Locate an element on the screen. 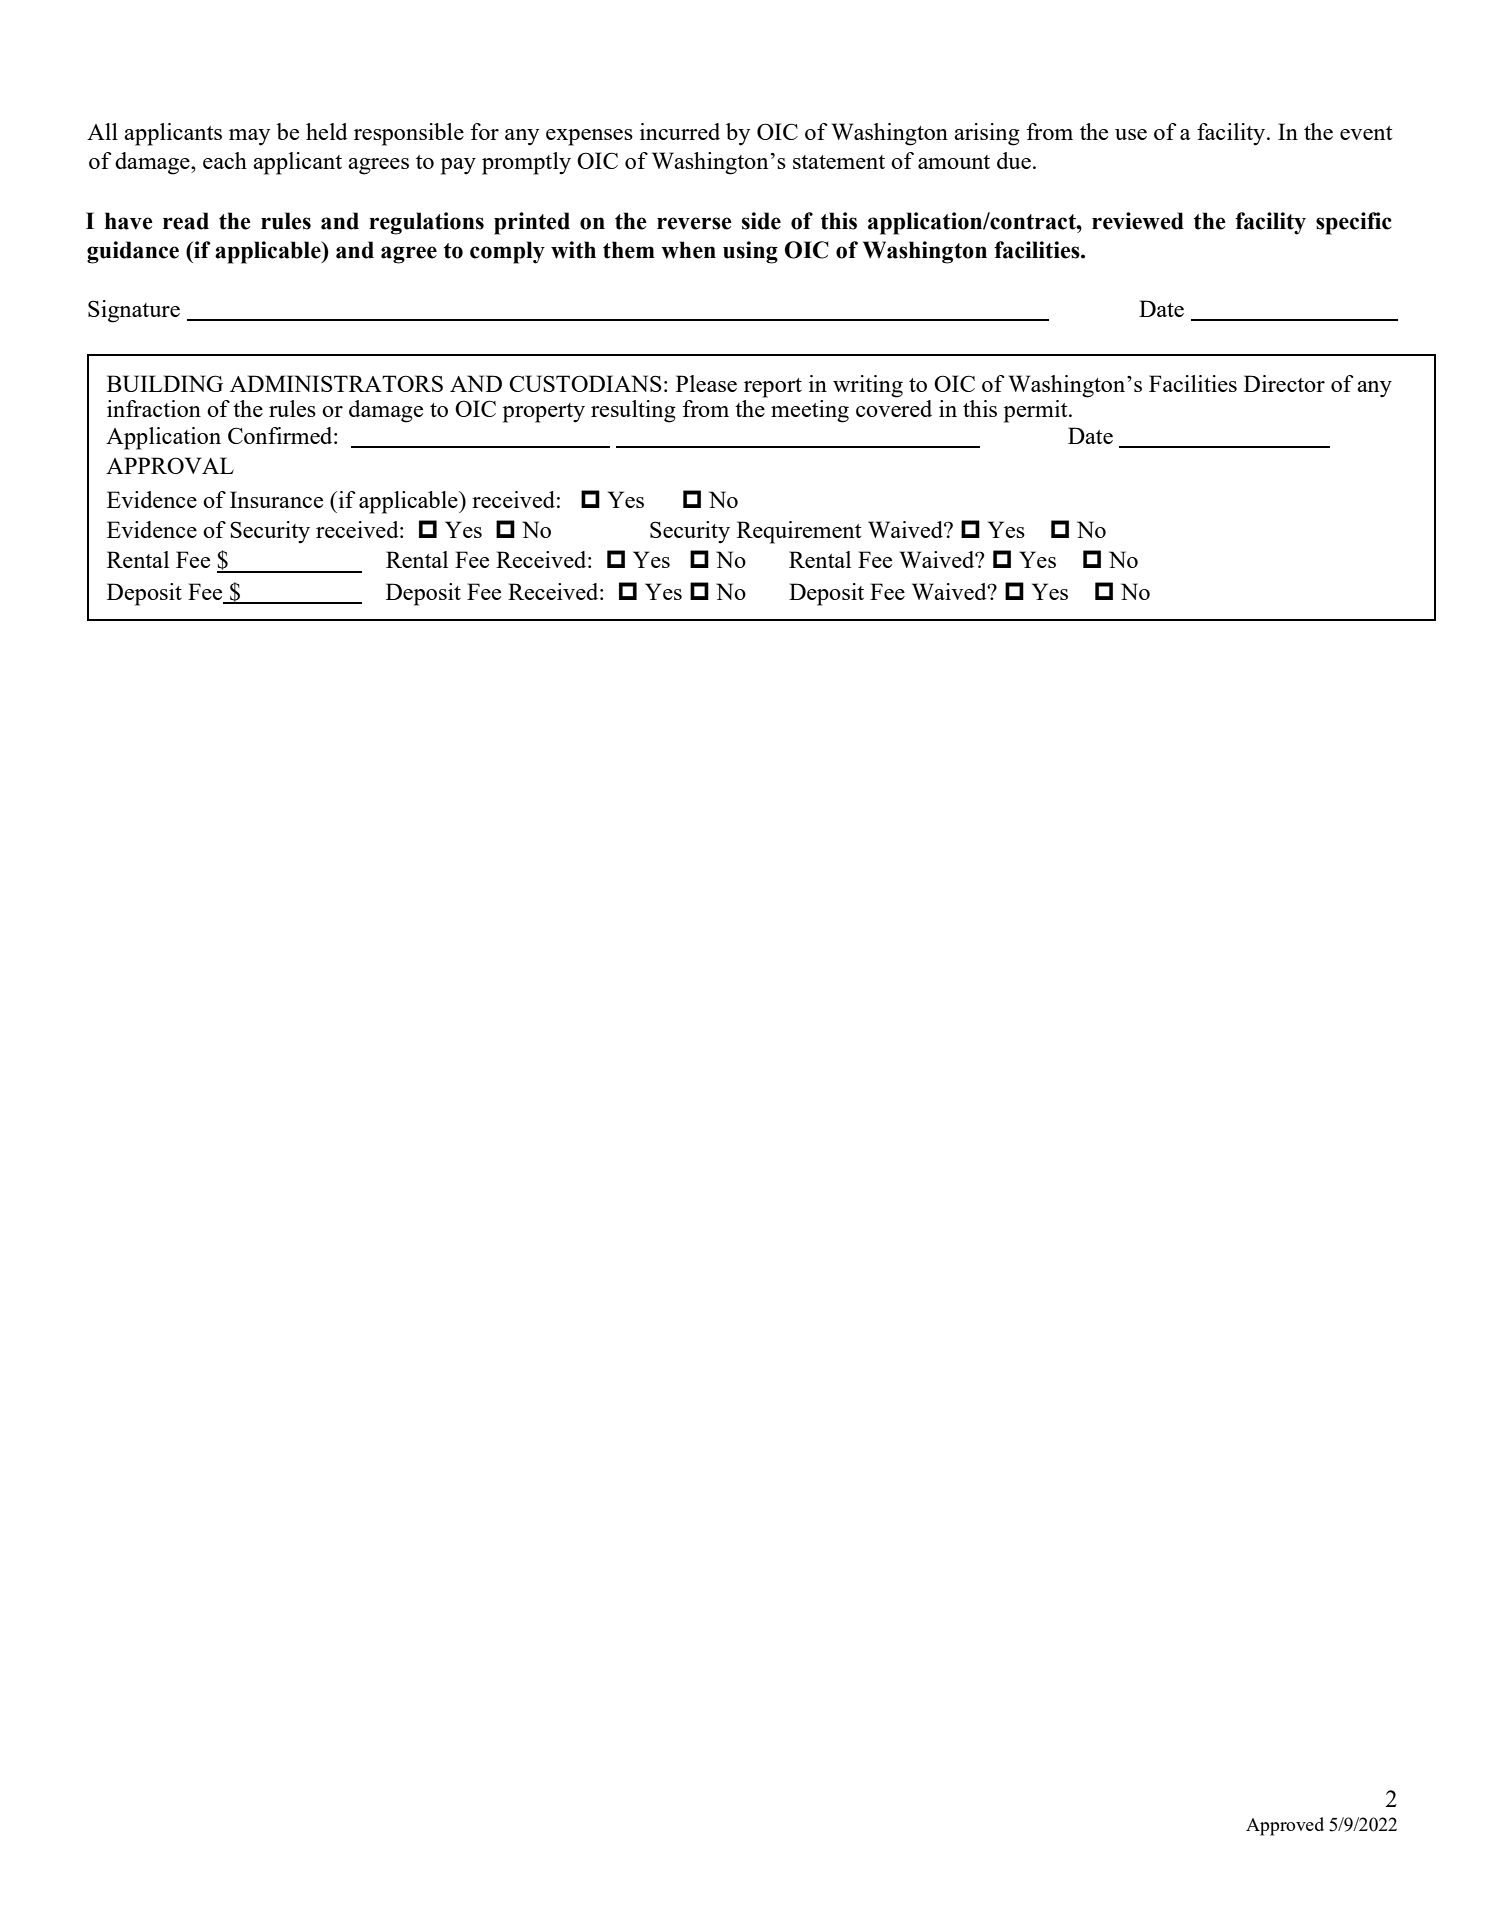 The image size is (1485, 1922). Insurance is located at coordinates (276, 499).
